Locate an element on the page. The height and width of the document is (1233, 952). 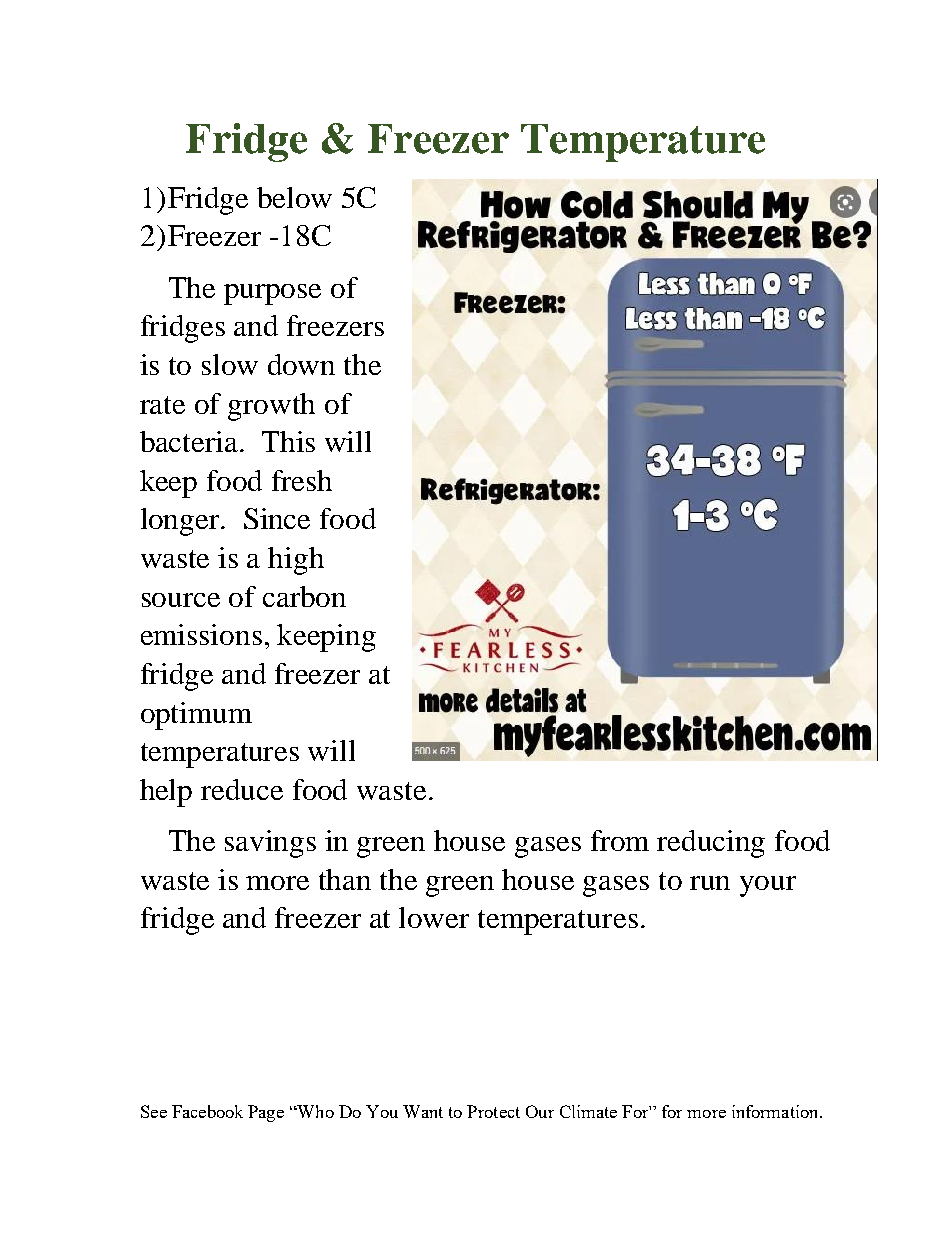
carbon is located at coordinates (304, 596).
